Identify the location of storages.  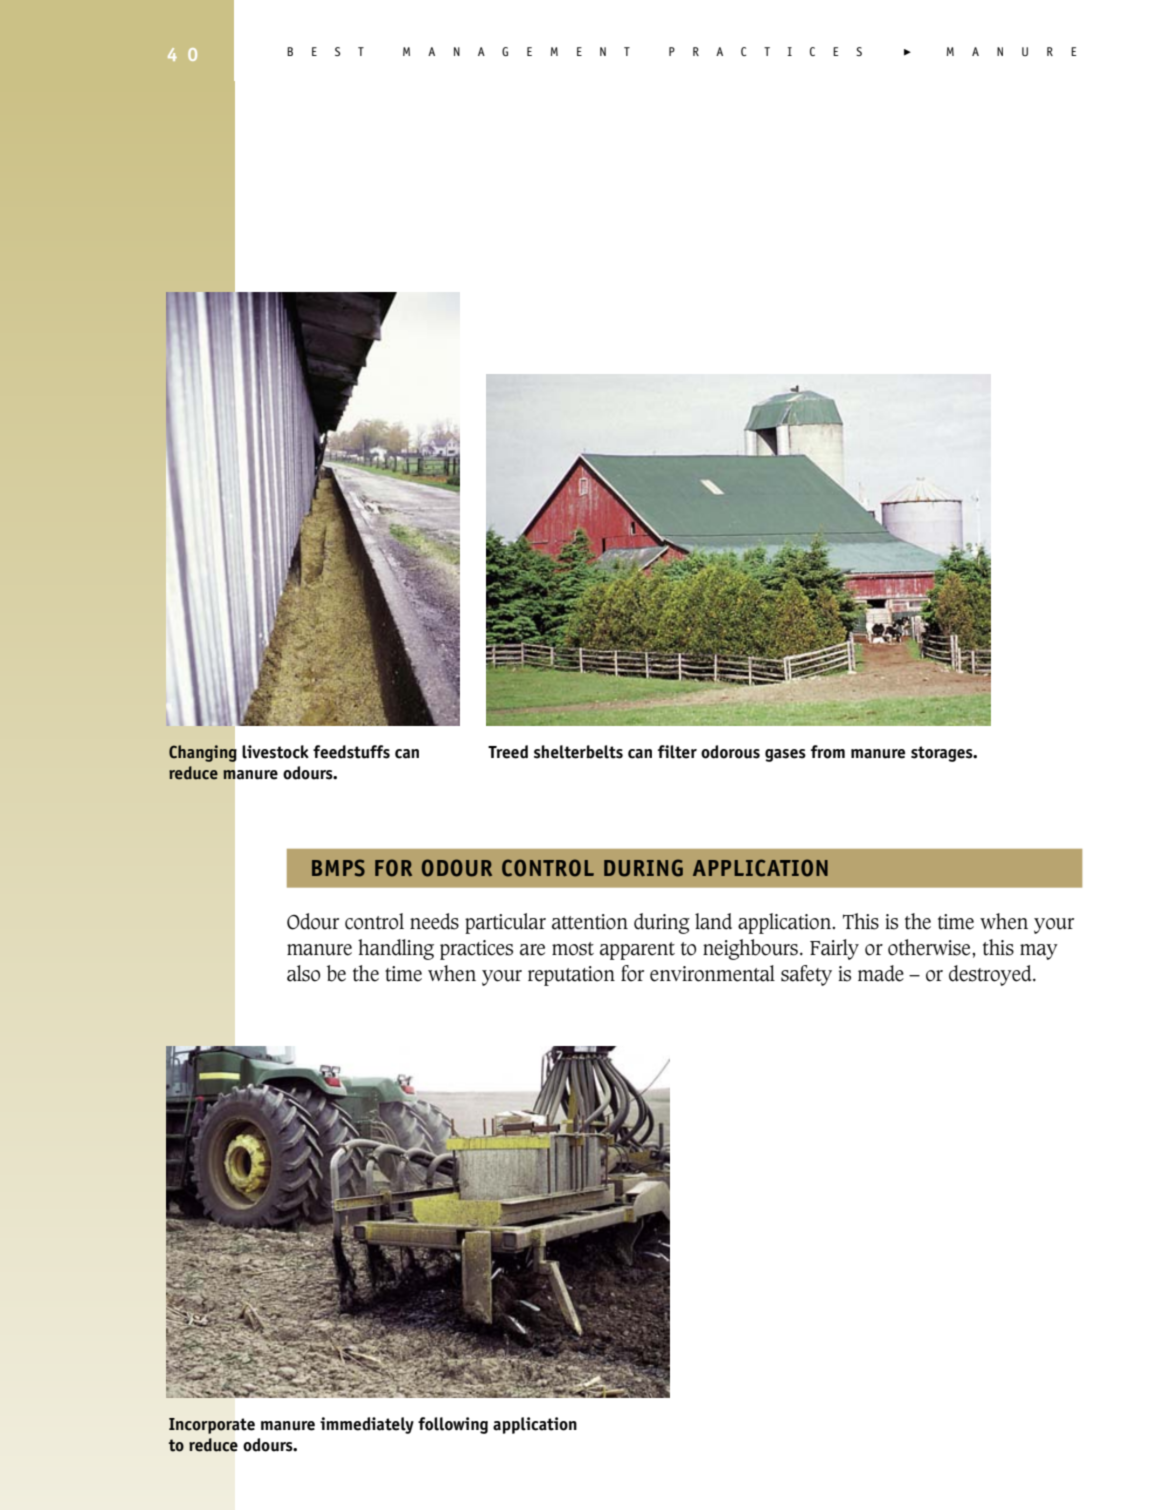
(943, 754).
